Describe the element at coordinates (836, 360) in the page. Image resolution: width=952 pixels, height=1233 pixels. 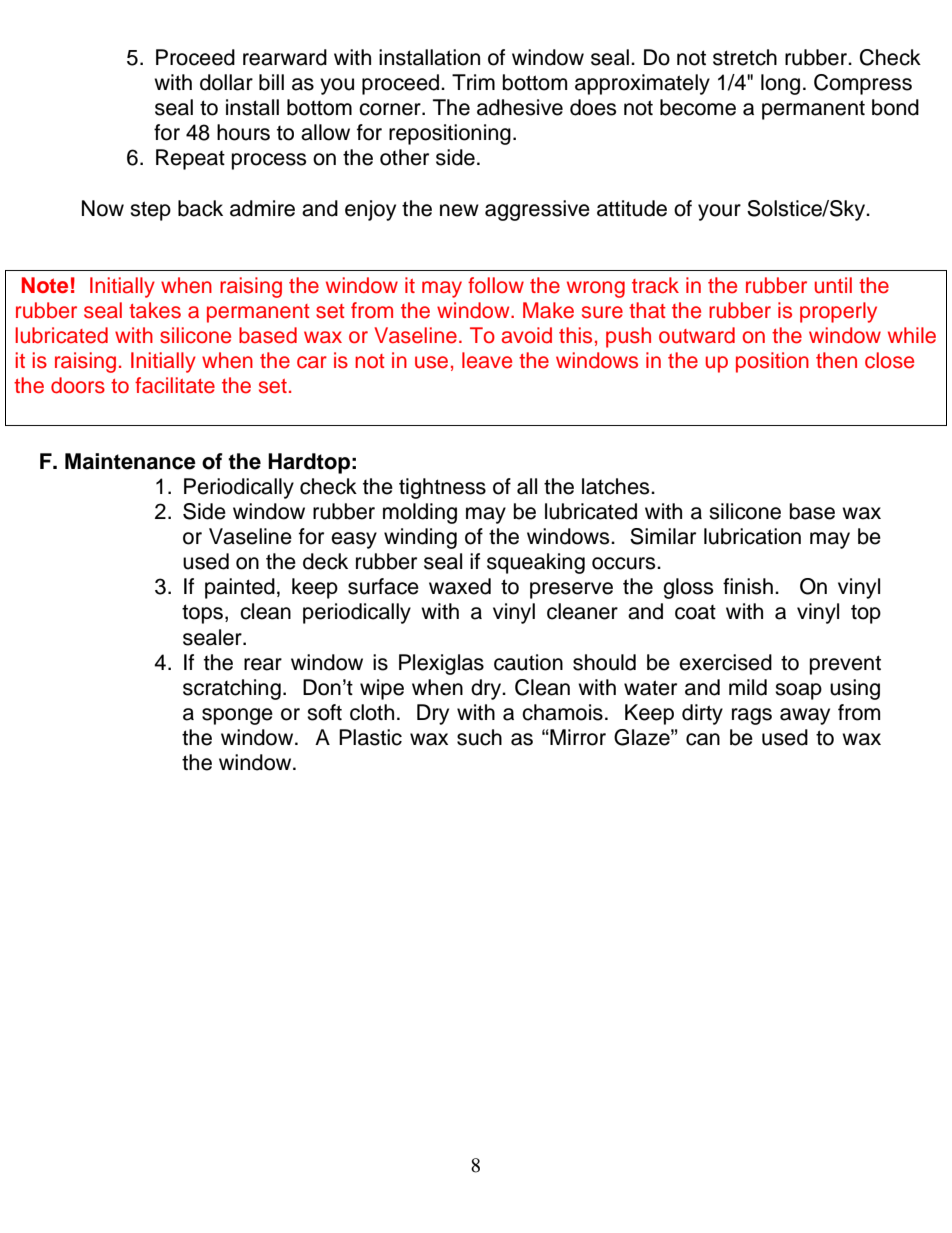
I see `then` at that location.
